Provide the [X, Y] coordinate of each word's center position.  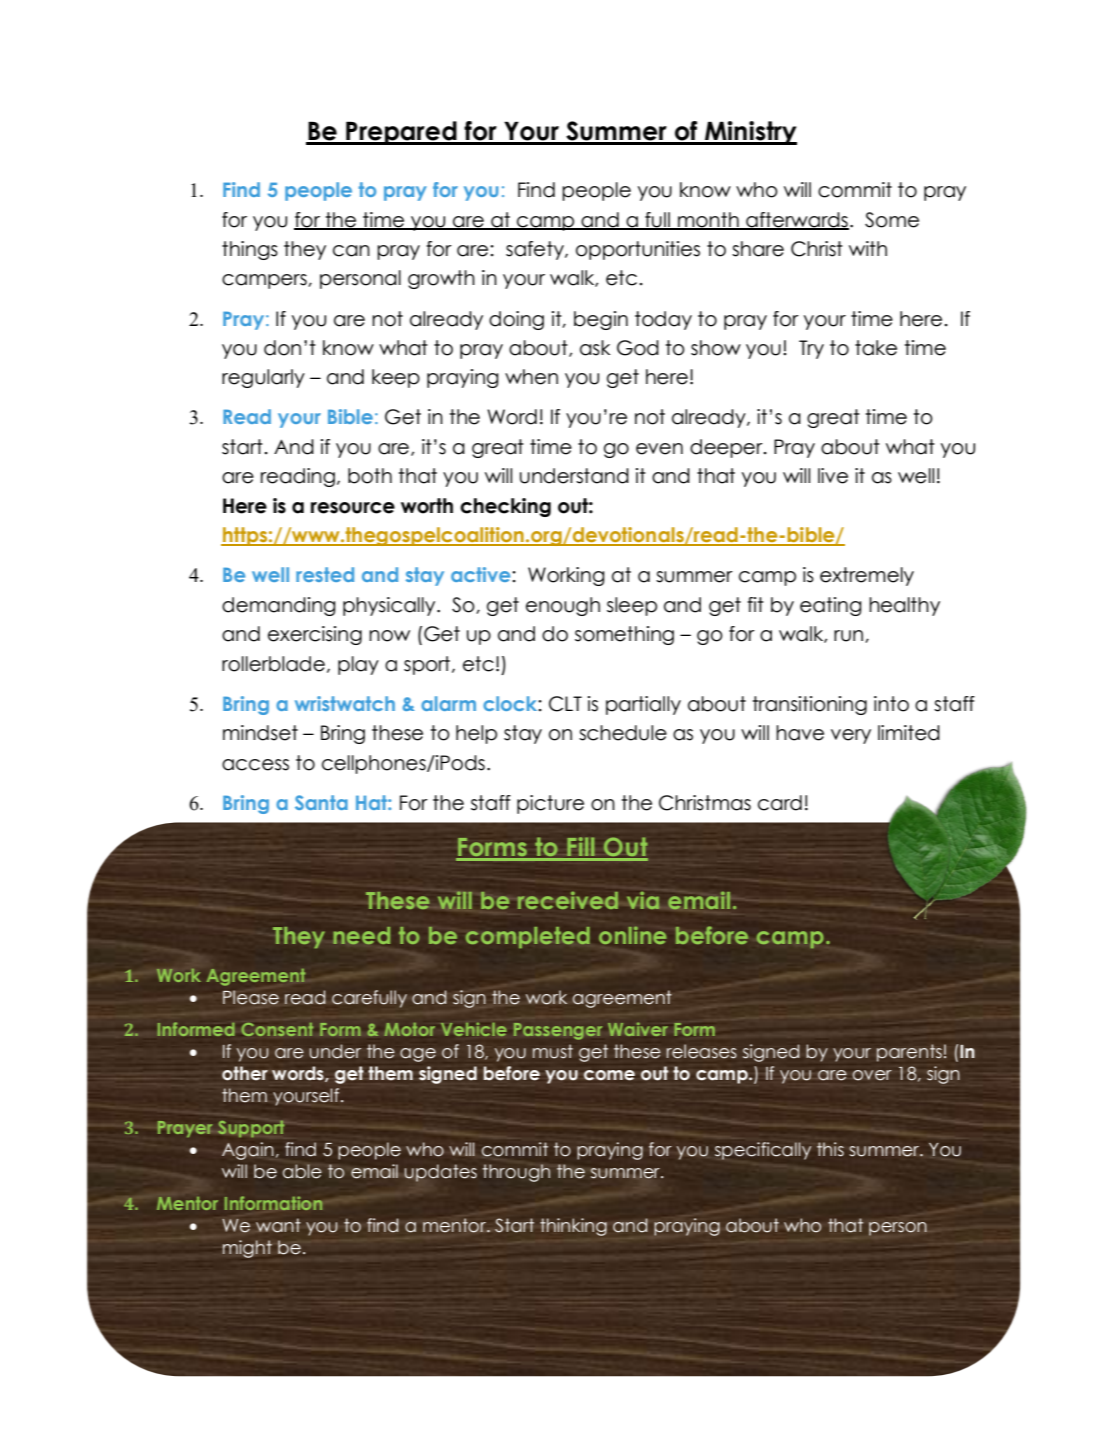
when [531, 377]
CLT [565, 704]
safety [536, 250]
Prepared [401, 133]
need [361, 935]
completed [528, 937]
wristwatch [345, 703]
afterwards [796, 220]
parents [909, 1053]
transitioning [810, 705]
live [833, 476]
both [370, 476]
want [278, 1225]
